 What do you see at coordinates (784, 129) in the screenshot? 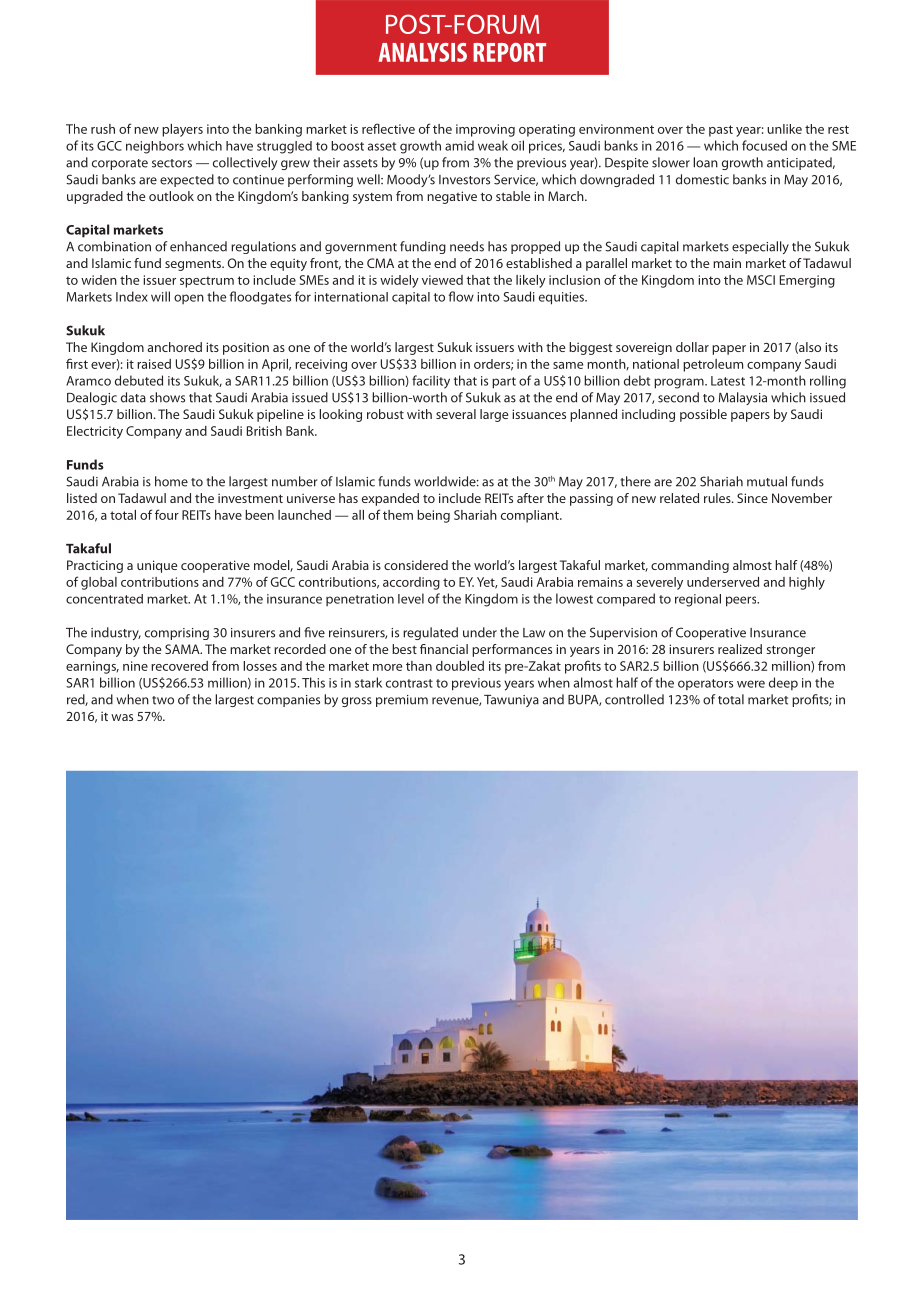
I see `unlike` at bounding box center [784, 129].
